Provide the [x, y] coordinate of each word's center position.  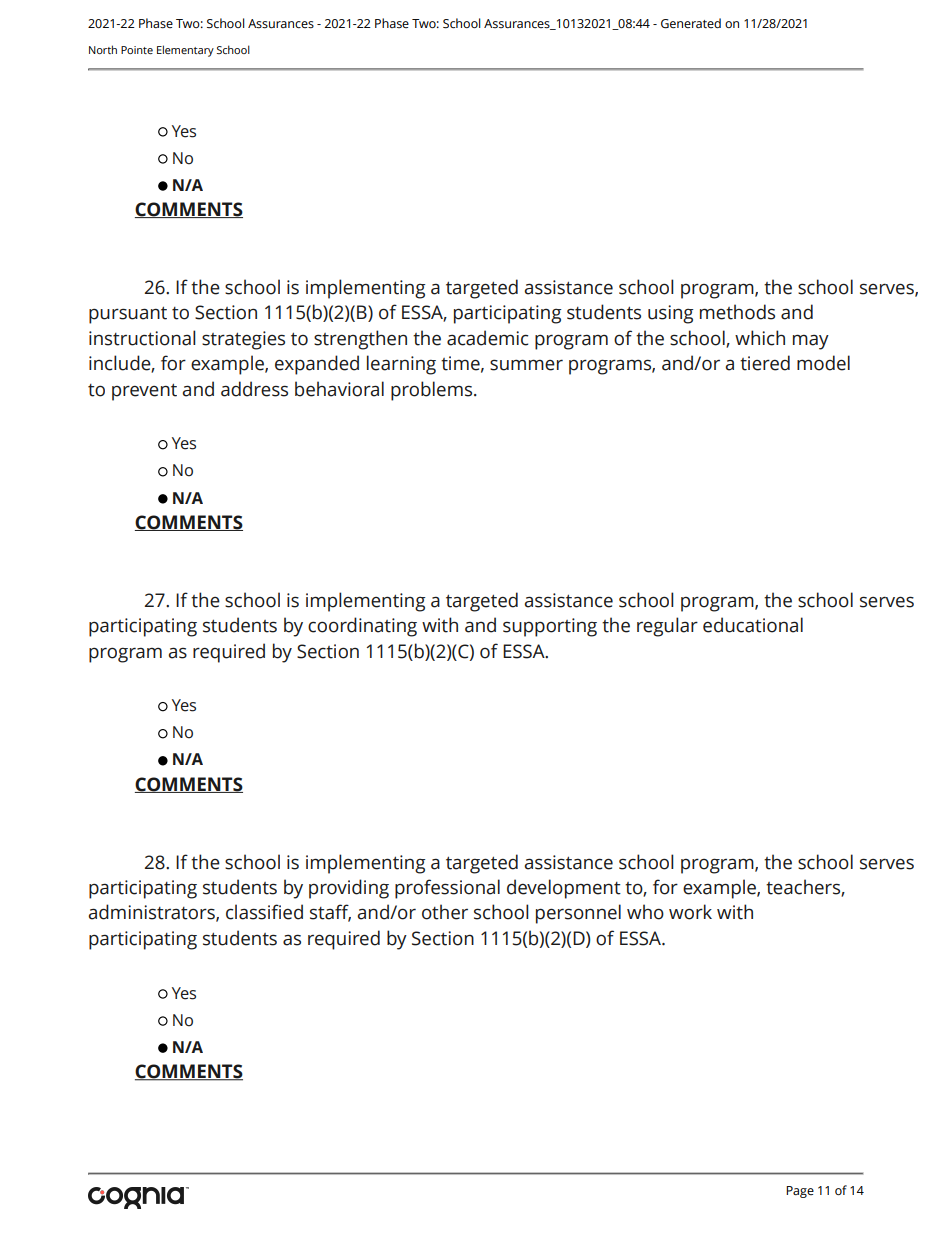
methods [737, 312]
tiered [765, 363]
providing [349, 889]
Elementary [185, 51]
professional [447, 889]
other [445, 912]
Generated [691, 23]
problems [433, 391]
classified [264, 912]
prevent [144, 392]
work [690, 912]
